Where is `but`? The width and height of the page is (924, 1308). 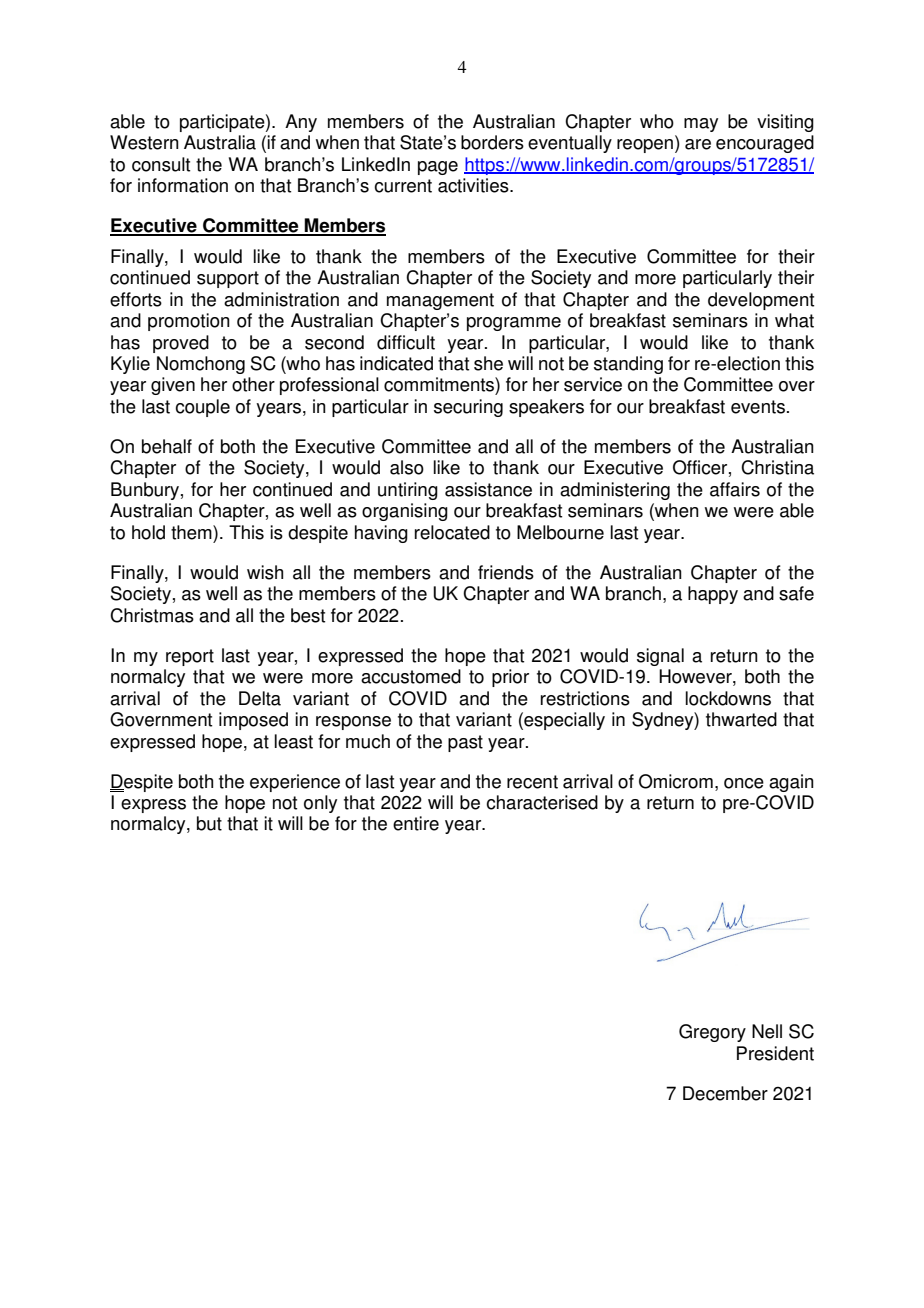 but is located at coordinates (209, 823).
